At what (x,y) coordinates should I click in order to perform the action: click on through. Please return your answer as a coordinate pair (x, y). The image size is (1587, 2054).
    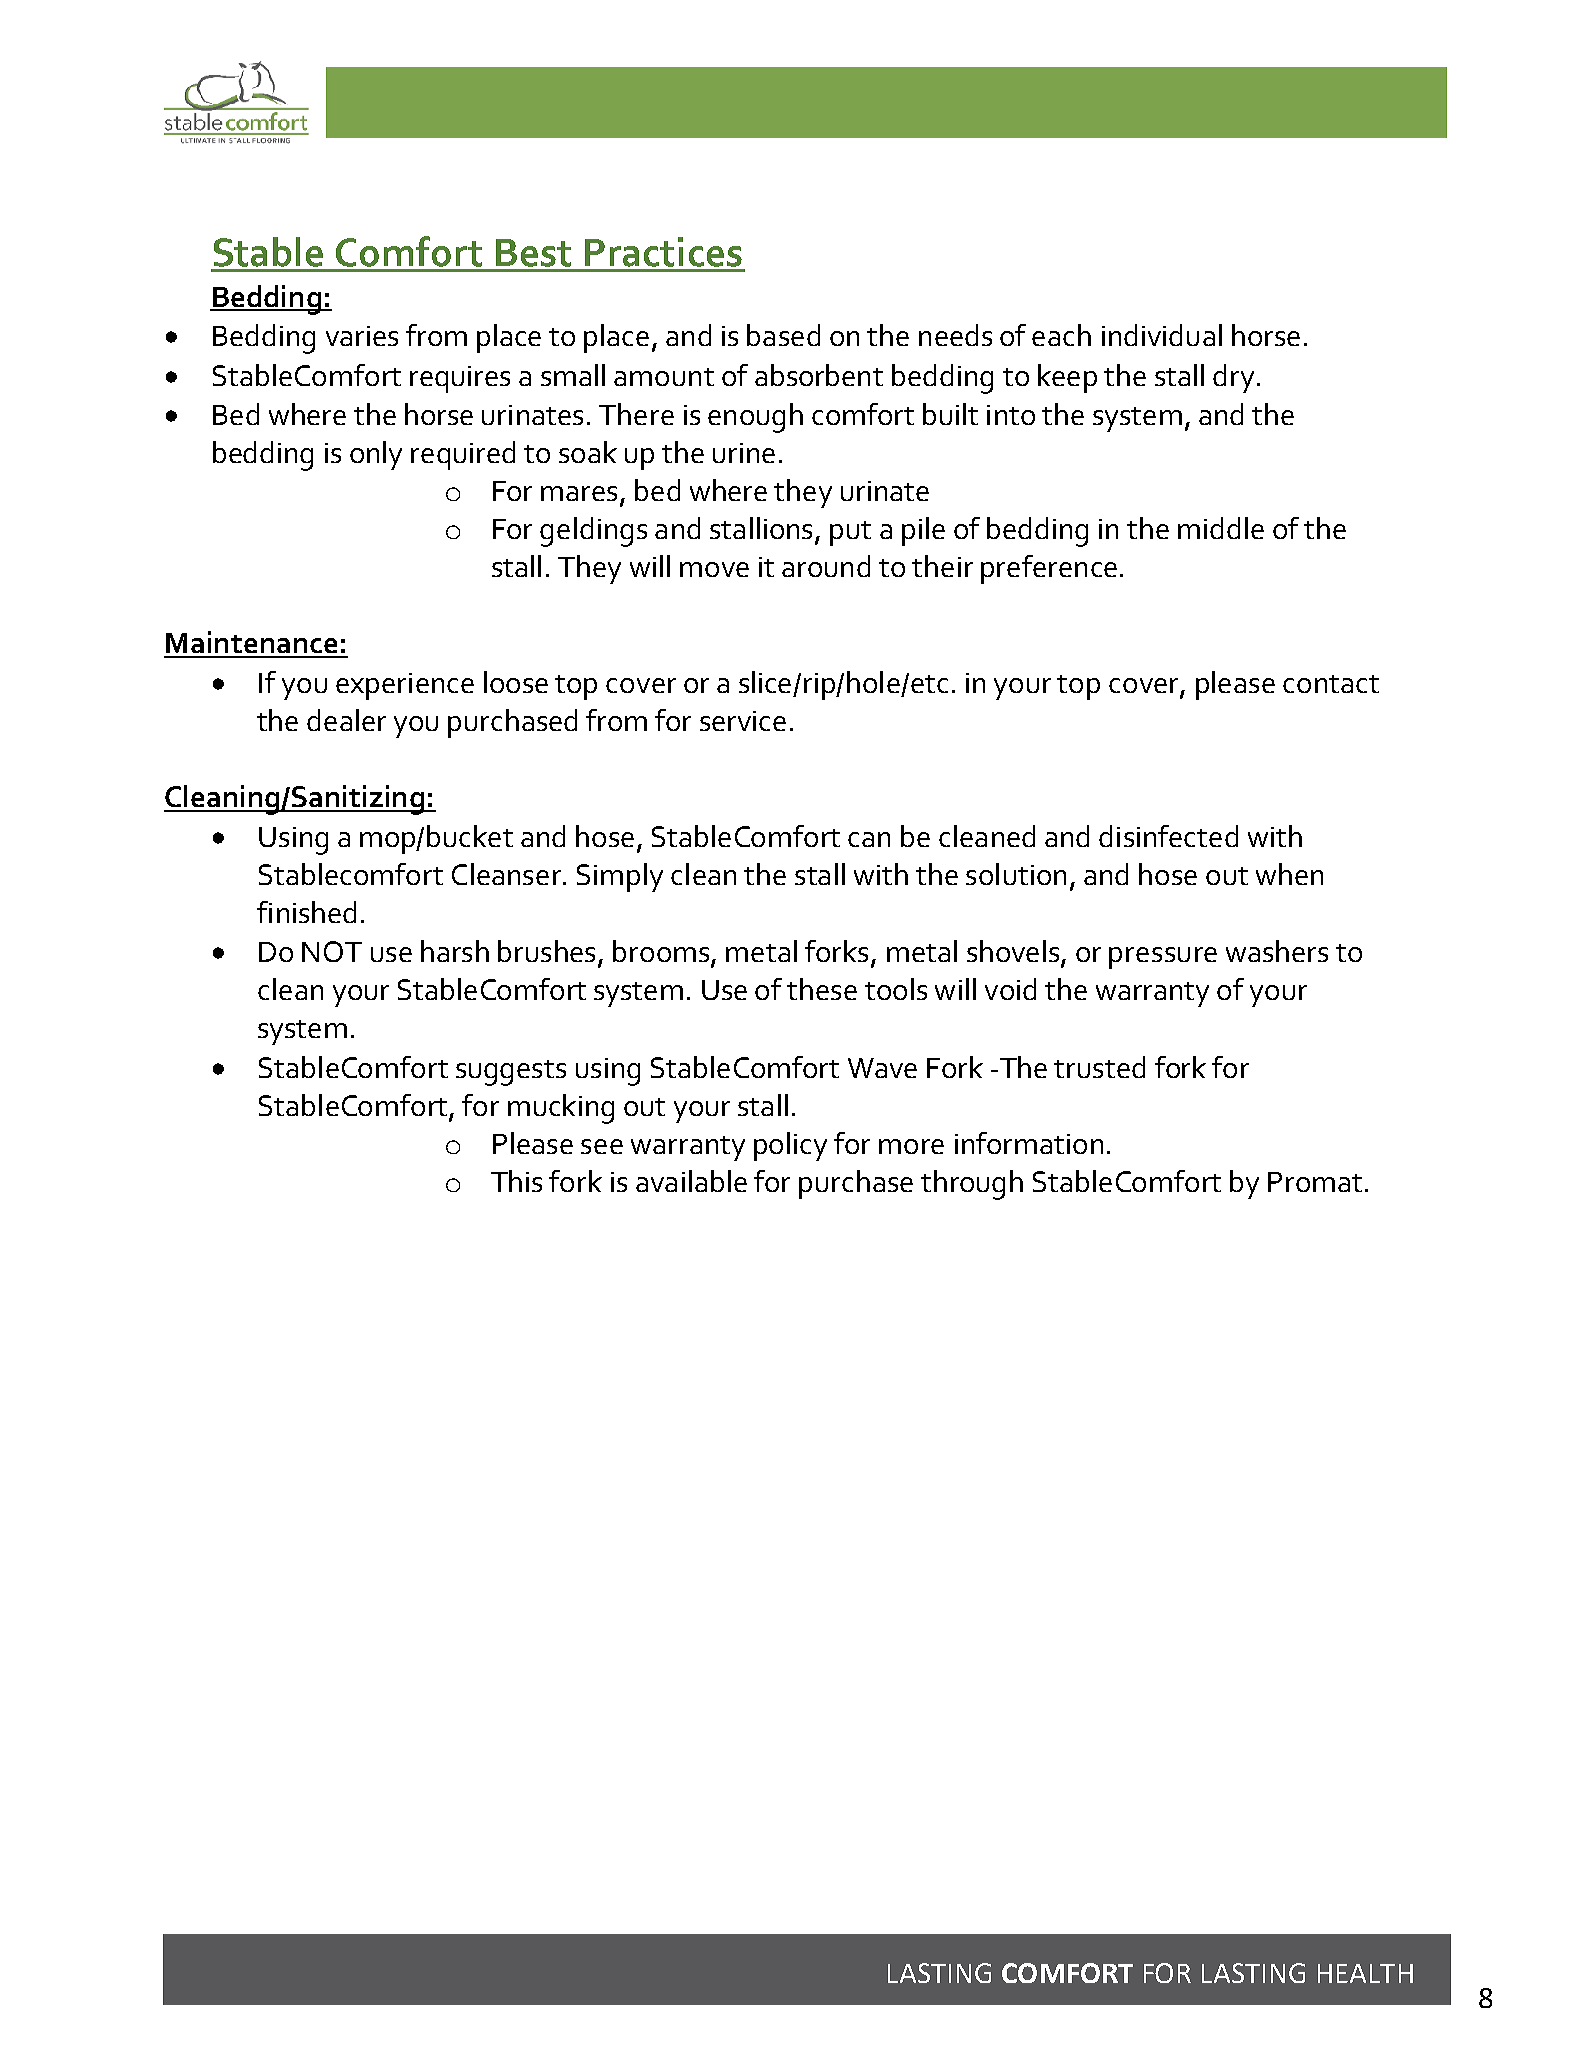
    Looking at the image, I should click on (972, 1185).
